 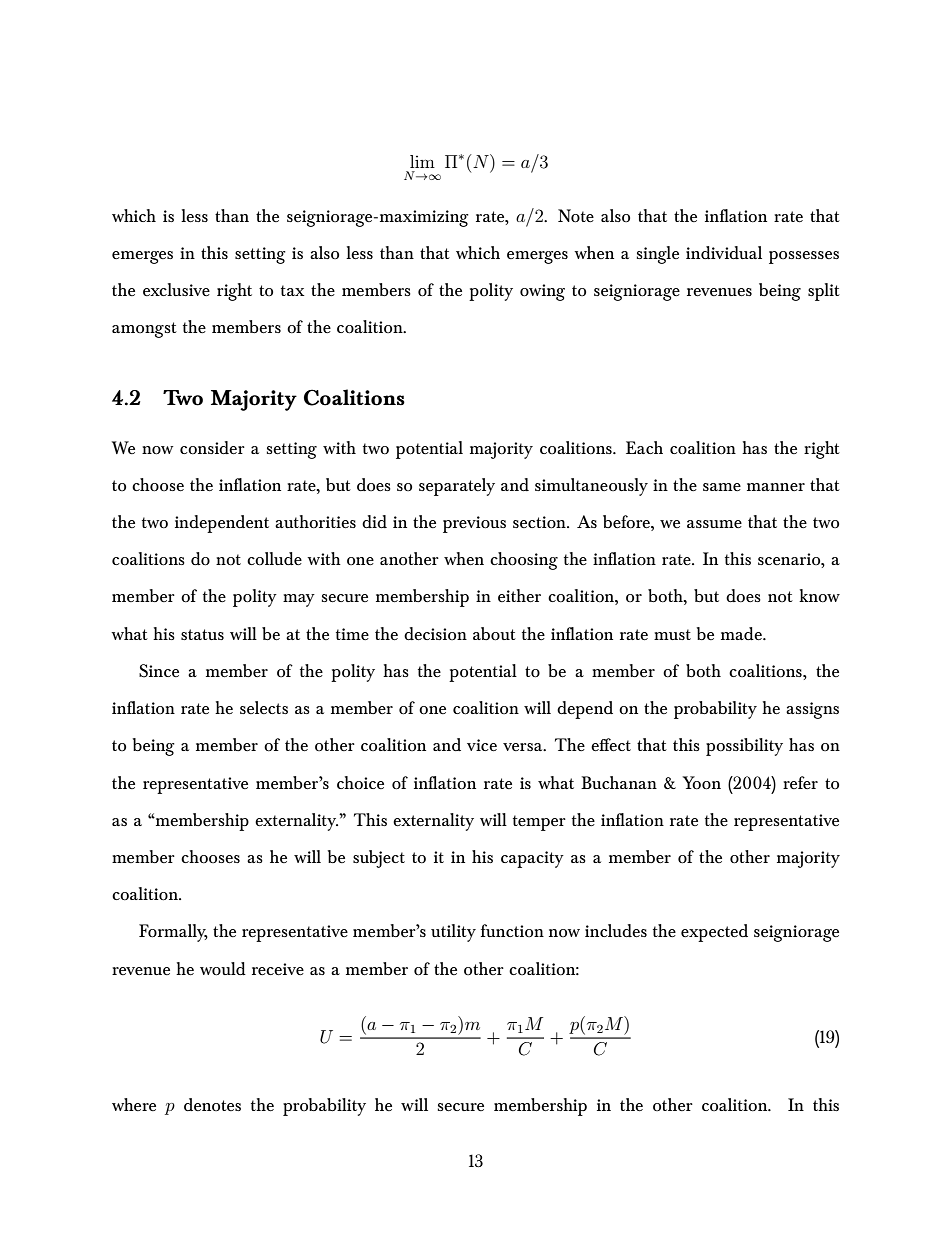 What do you see at coordinates (422, 161) in the image?
I see `lim` at bounding box center [422, 161].
